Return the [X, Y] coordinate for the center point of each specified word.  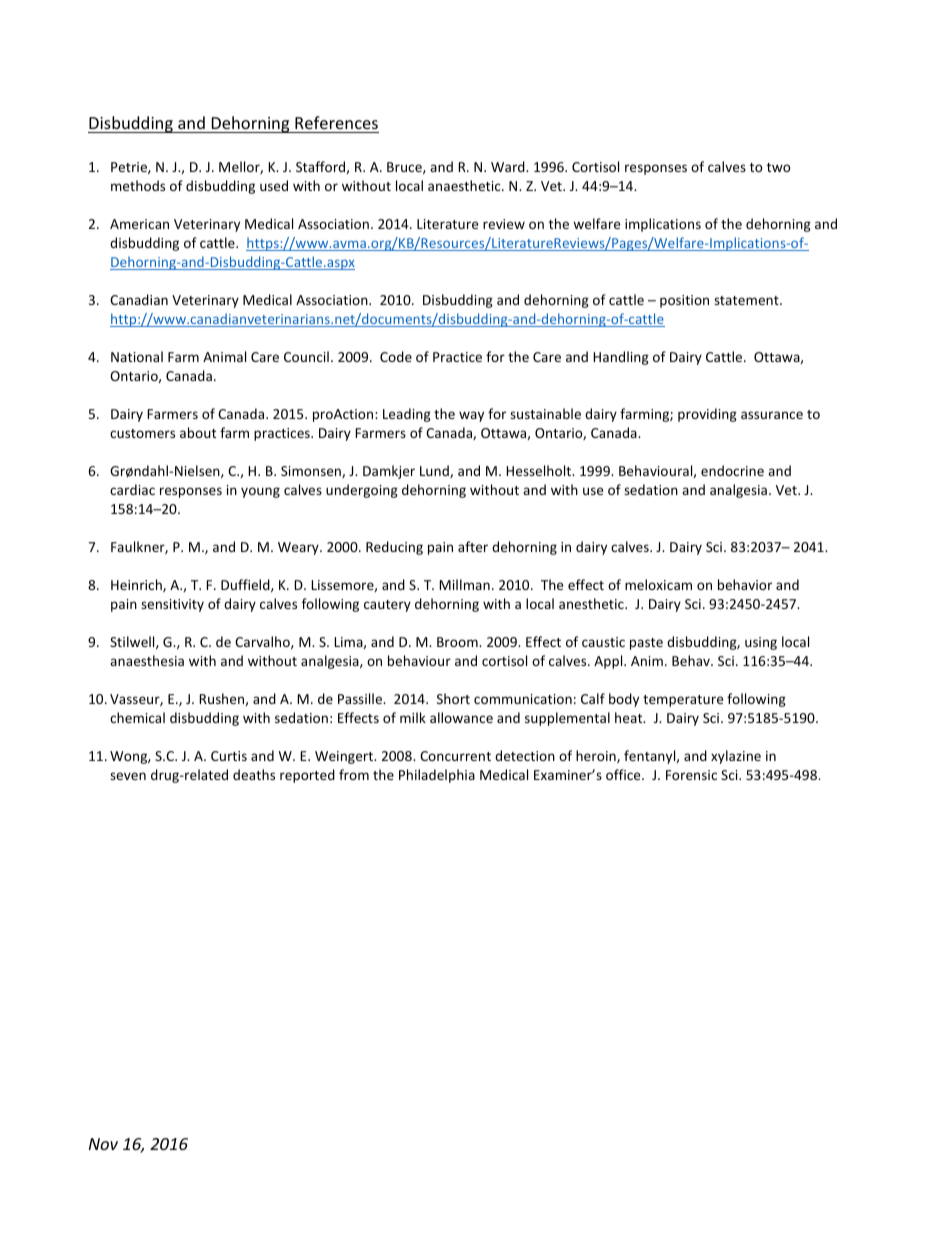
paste [646, 644]
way [471, 416]
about [198, 432]
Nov [103, 1144]
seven [128, 776]
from [354, 774]
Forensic [691, 775]
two [779, 167]
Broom [458, 642]
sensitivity [172, 605]
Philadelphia [437, 776]
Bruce [405, 168]
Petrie [130, 168]
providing [707, 415]
